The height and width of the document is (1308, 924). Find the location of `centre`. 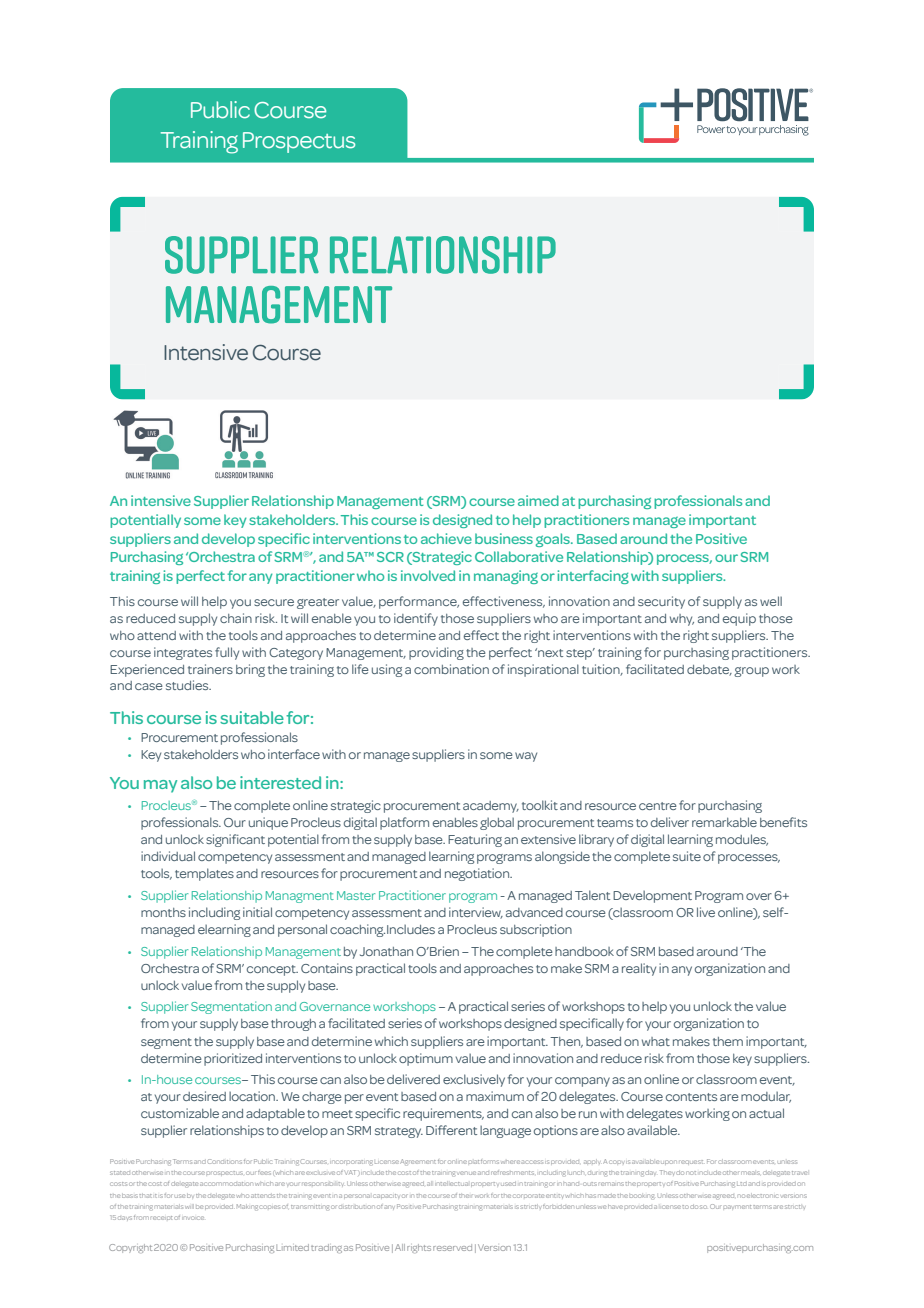

centre is located at coordinates (658, 806).
